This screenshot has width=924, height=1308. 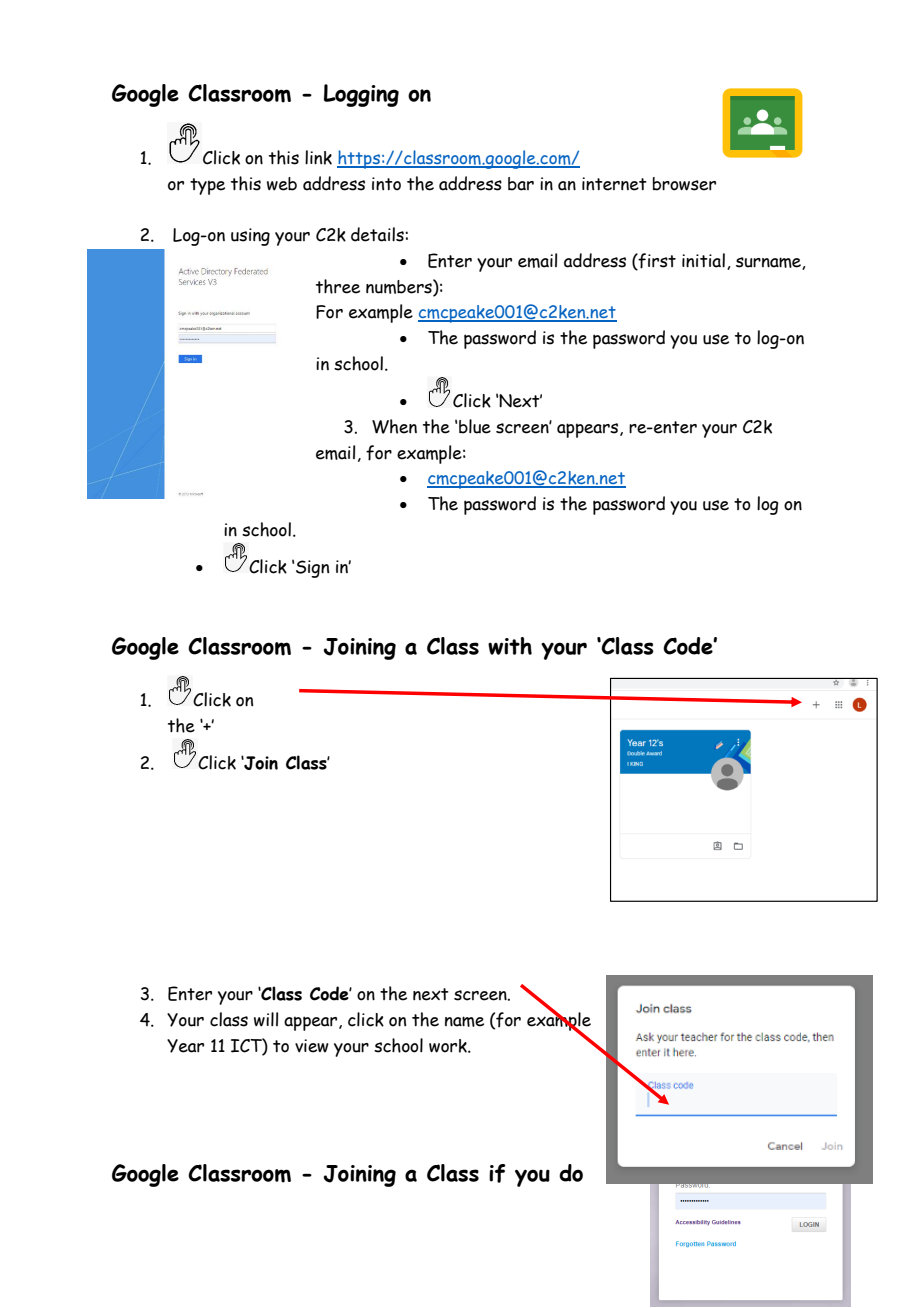 I want to click on work, so click(x=449, y=1046).
